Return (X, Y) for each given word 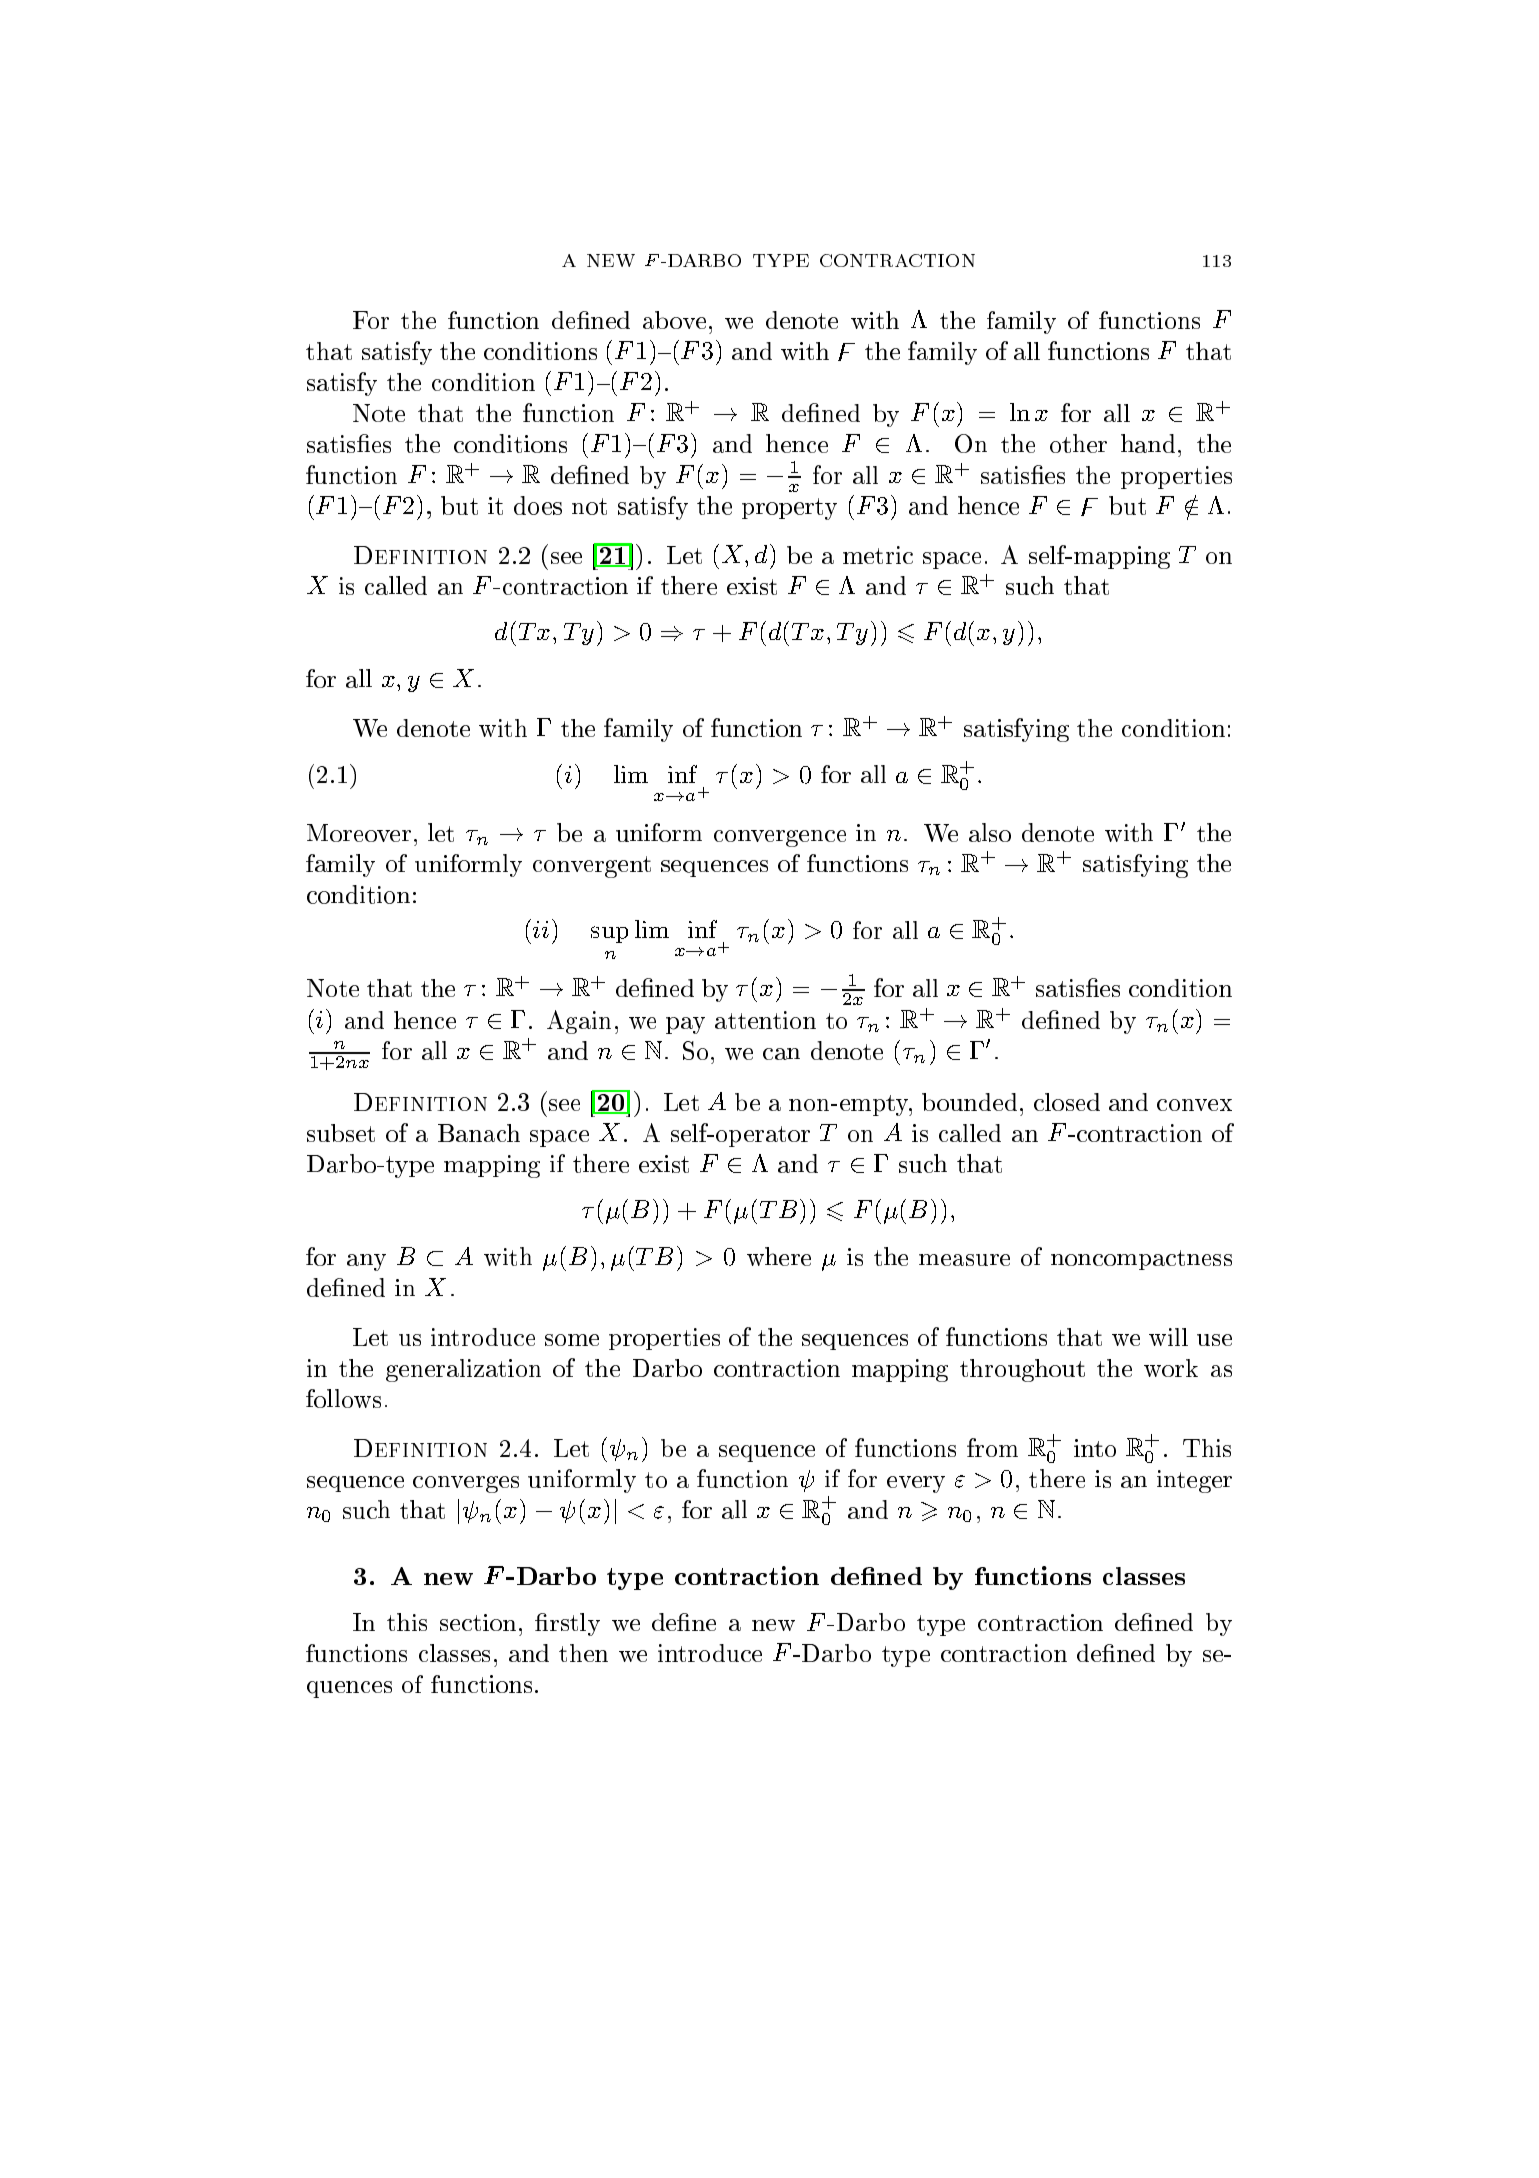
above (674, 320)
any (366, 1262)
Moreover (359, 833)
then (583, 1653)
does (538, 505)
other (1078, 443)
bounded (969, 1102)
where (779, 1256)
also (990, 832)
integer (1194, 1481)
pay (685, 1025)
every (916, 1484)
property (789, 509)
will (1168, 1337)
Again (579, 1022)
